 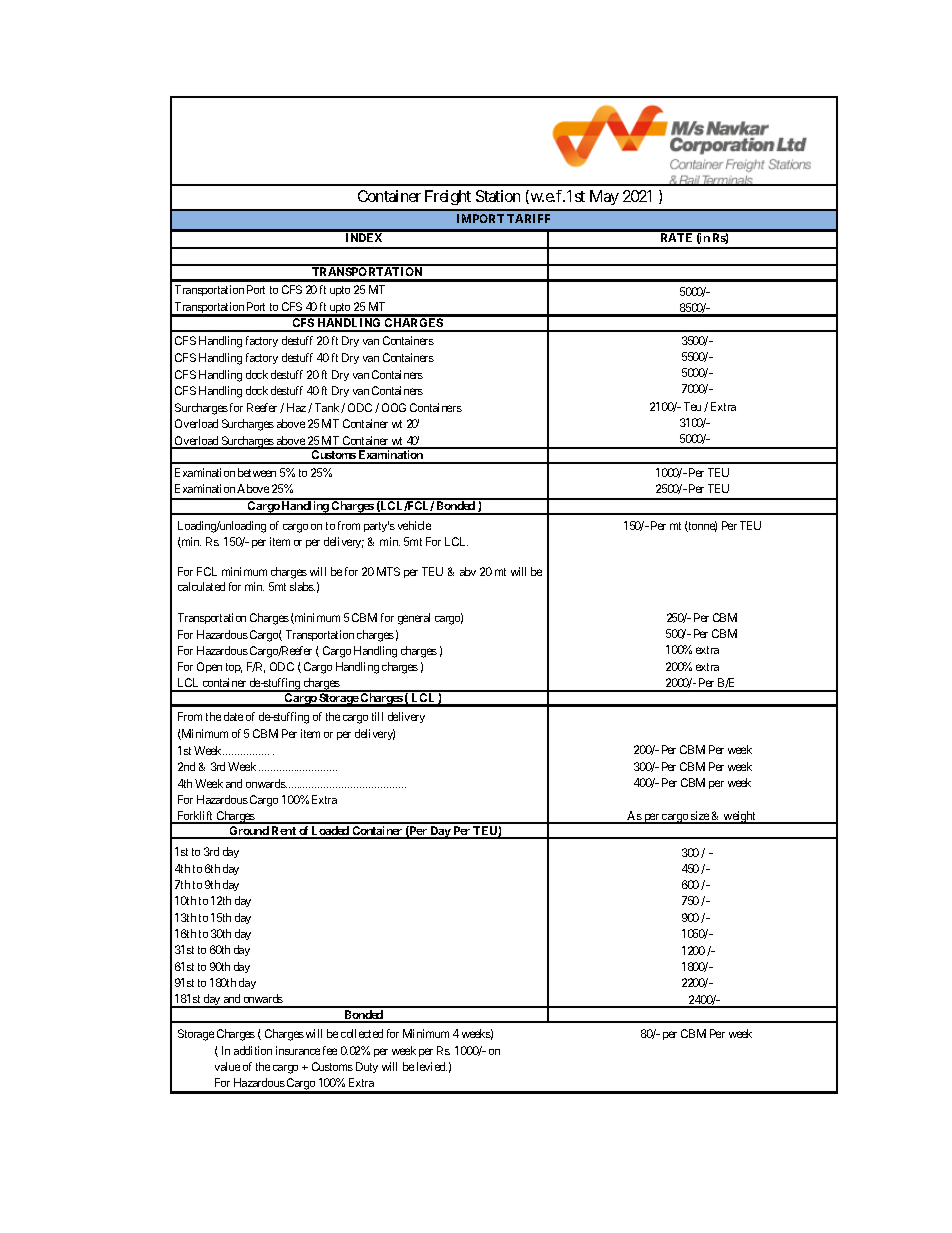 I want to click on till, so click(x=377, y=716).
